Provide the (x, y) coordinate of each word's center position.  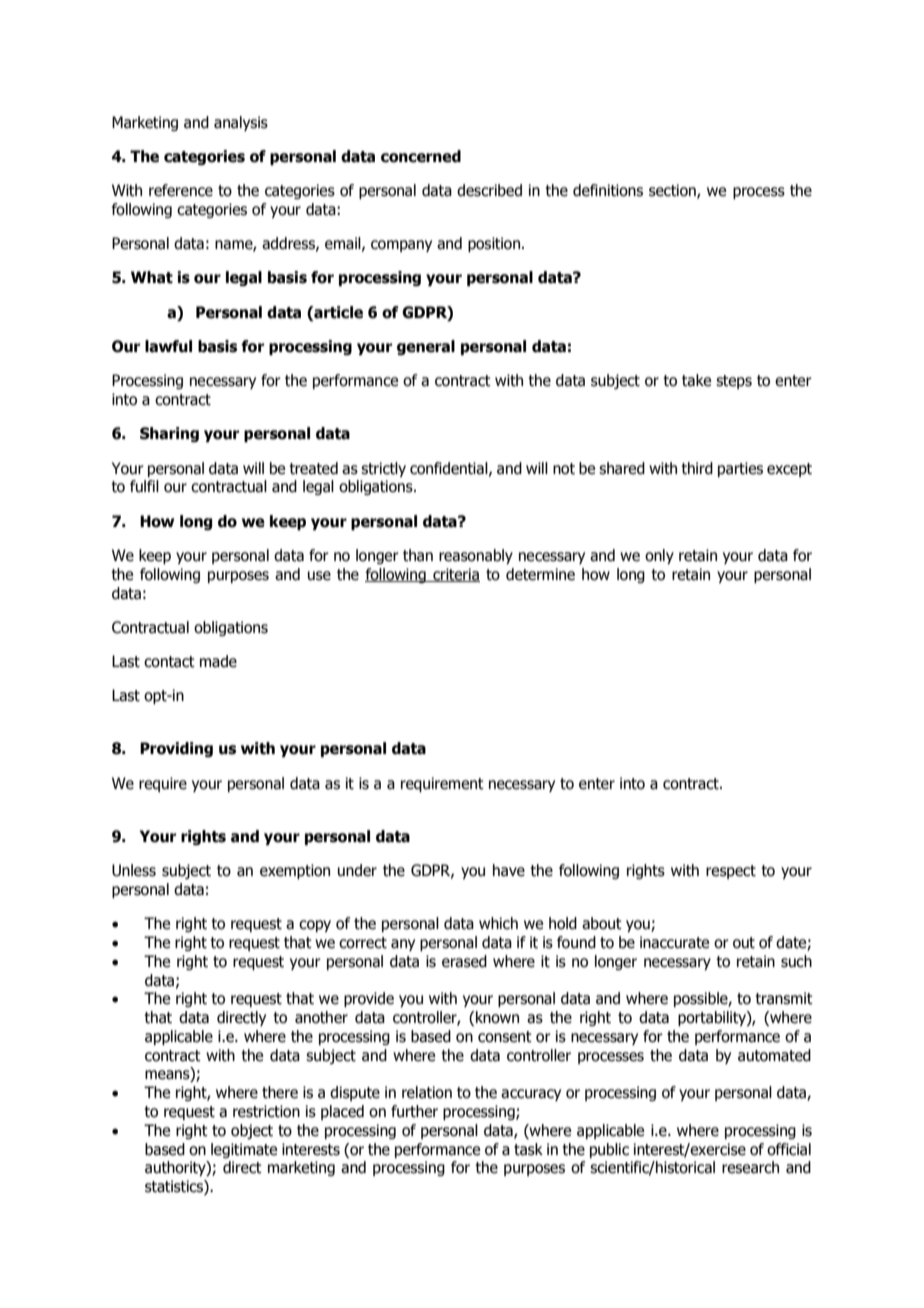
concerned (421, 156)
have (509, 870)
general (426, 347)
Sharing (169, 434)
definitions (608, 190)
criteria (455, 575)
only (659, 556)
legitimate (244, 1150)
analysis (241, 123)
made (218, 661)
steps (734, 382)
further (414, 1111)
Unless (134, 870)
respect (731, 872)
